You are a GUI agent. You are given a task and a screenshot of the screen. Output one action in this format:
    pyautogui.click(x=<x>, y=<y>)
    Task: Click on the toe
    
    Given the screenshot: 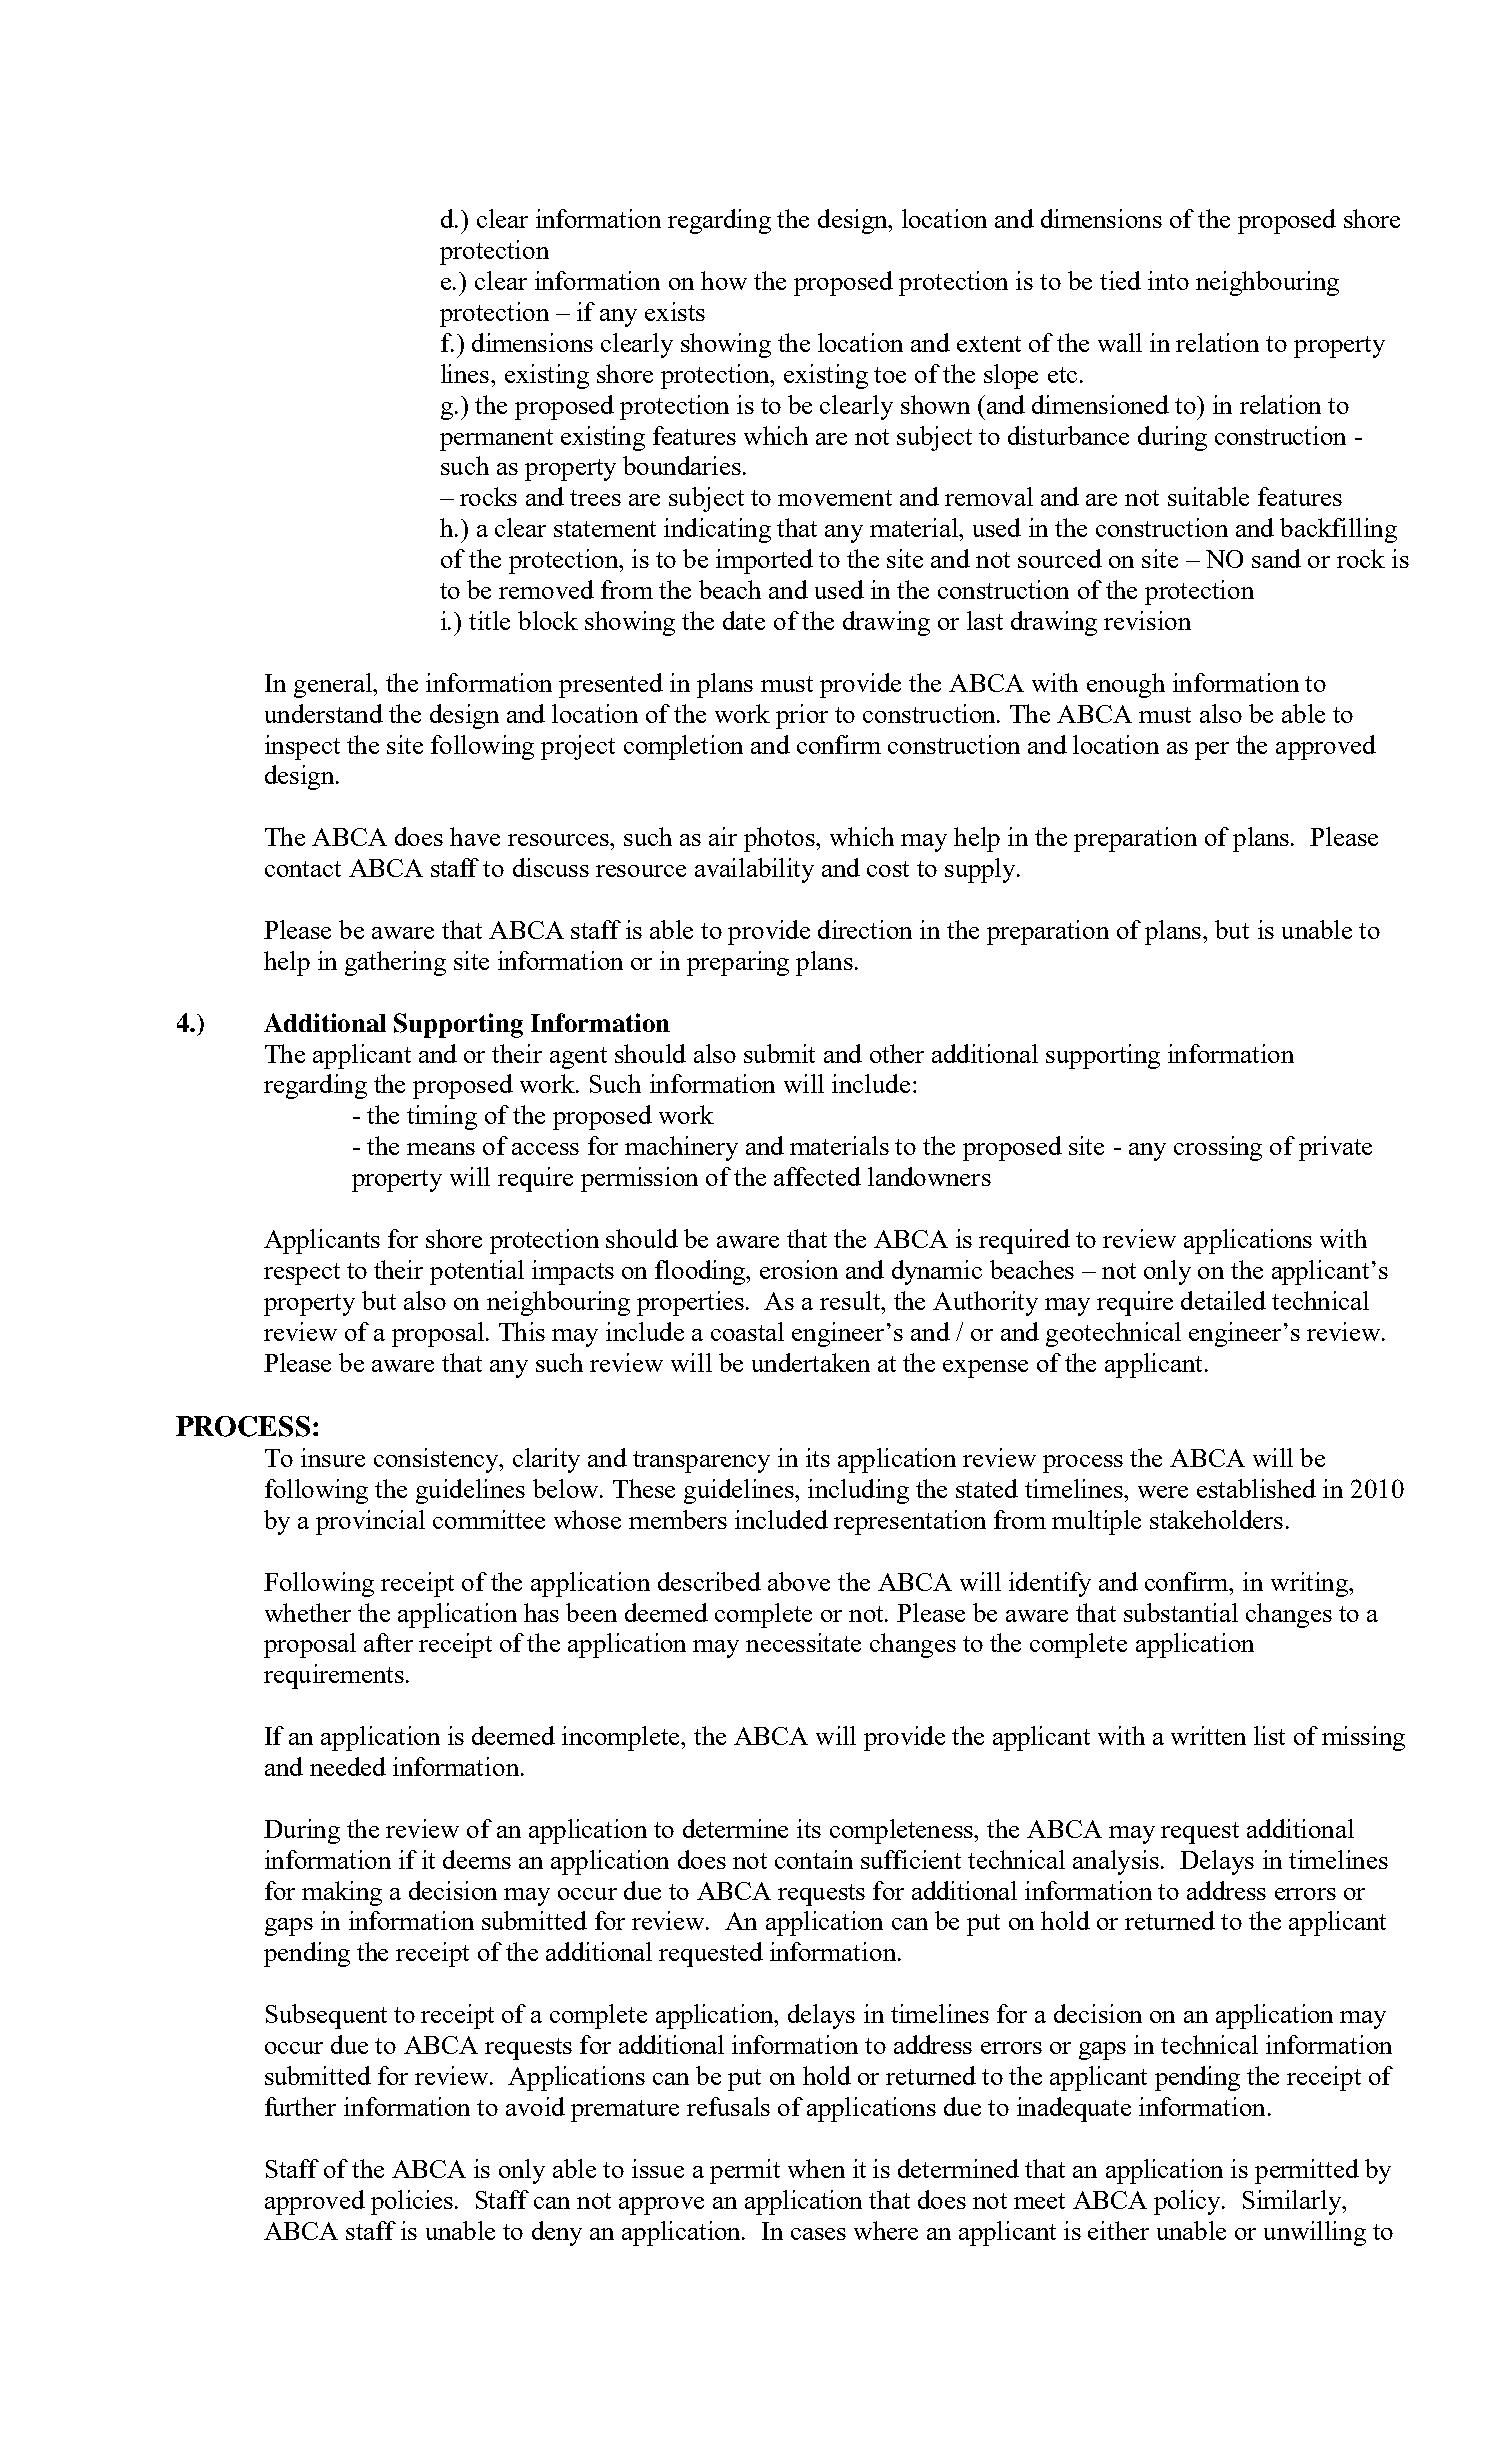 What is the action you would take?
    pyautogui.click(x=890, y=375)
